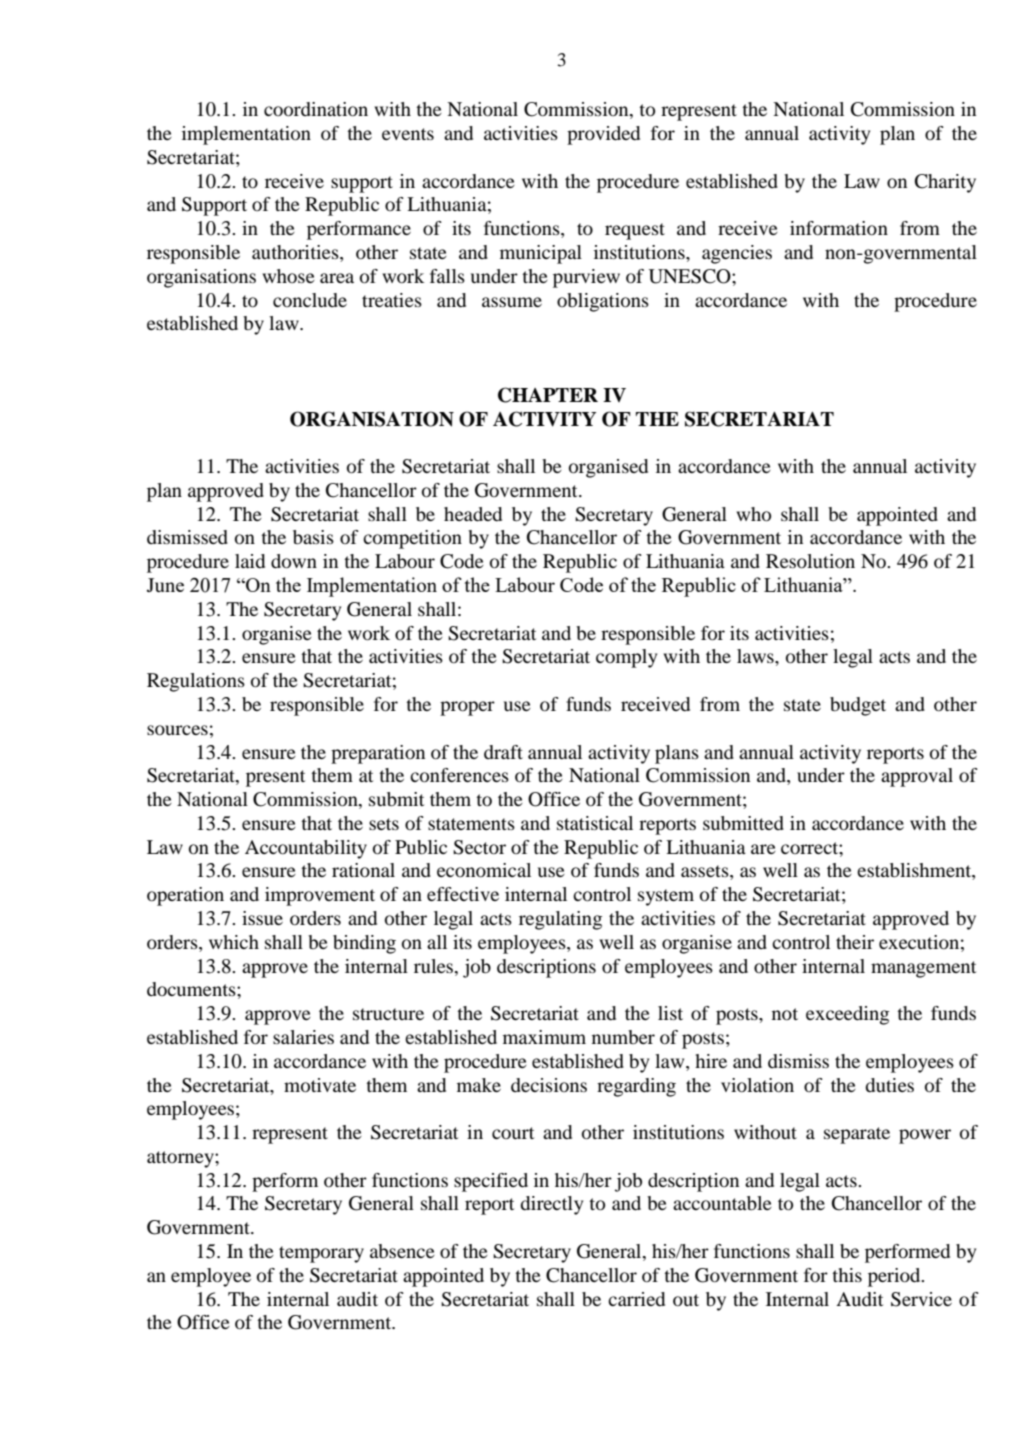 The width and height of the image is (1026, 1451). What do you see at coordinates (313, 537) in the image?
I see `basis` at bounding box center [313, 537].
